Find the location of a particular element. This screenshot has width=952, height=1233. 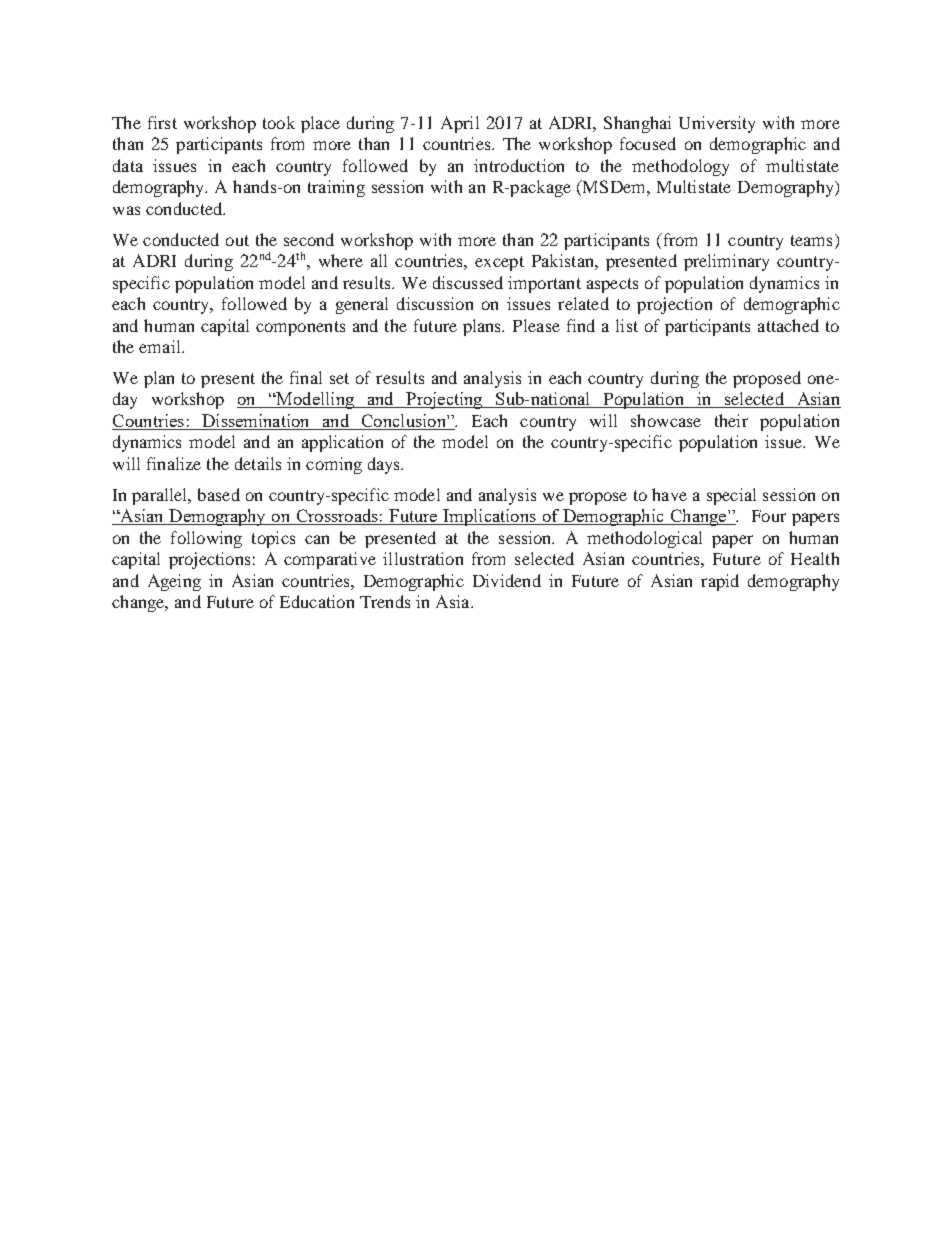

first is located at coordinates (162, 122).
